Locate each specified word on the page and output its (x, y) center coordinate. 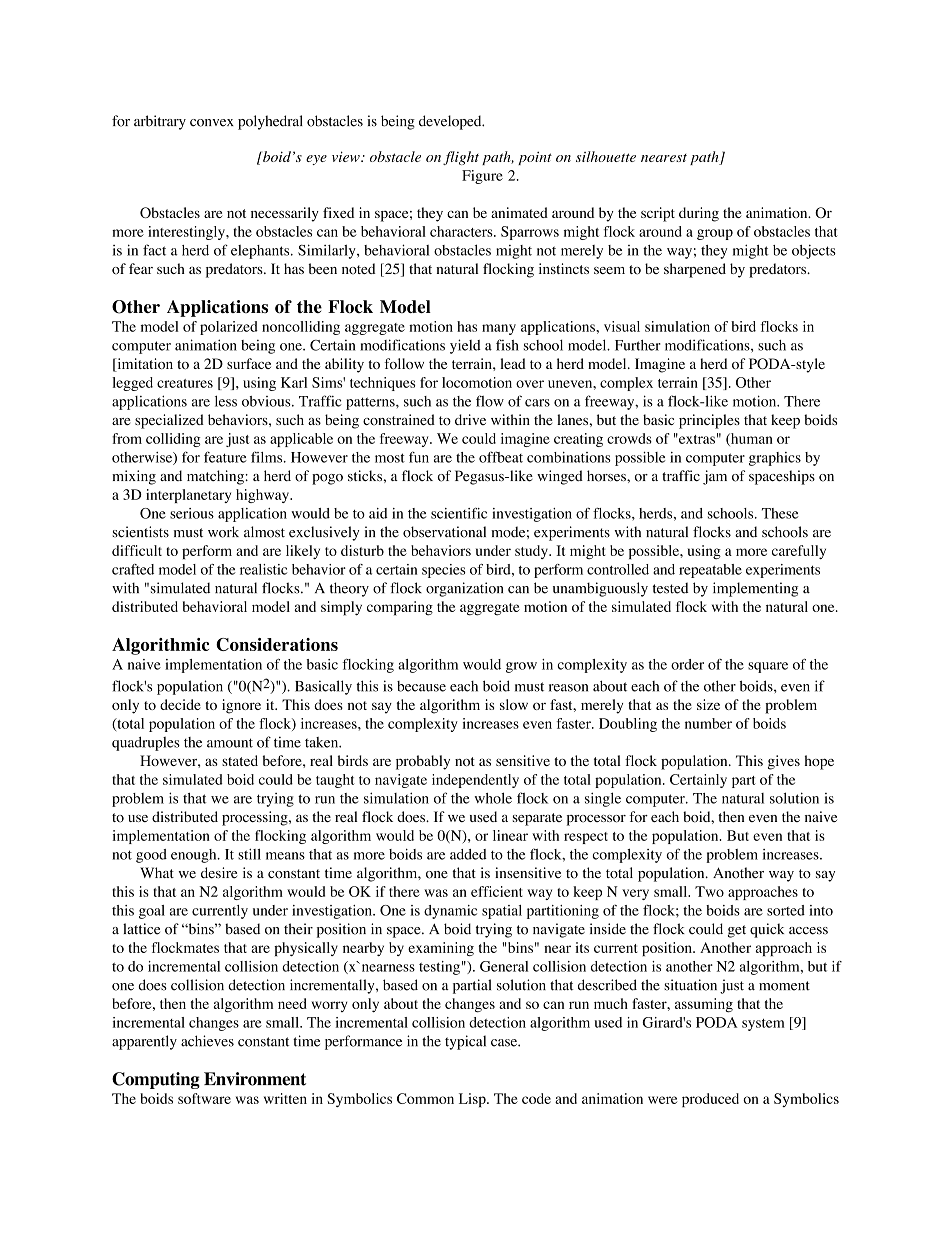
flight (461, 158)
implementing (755, 589)
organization (464, 589)
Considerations (277, 644)
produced (710, 1100)
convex (212, 123)
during (699, 214)
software (204, 1098)
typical (465, 1042)
